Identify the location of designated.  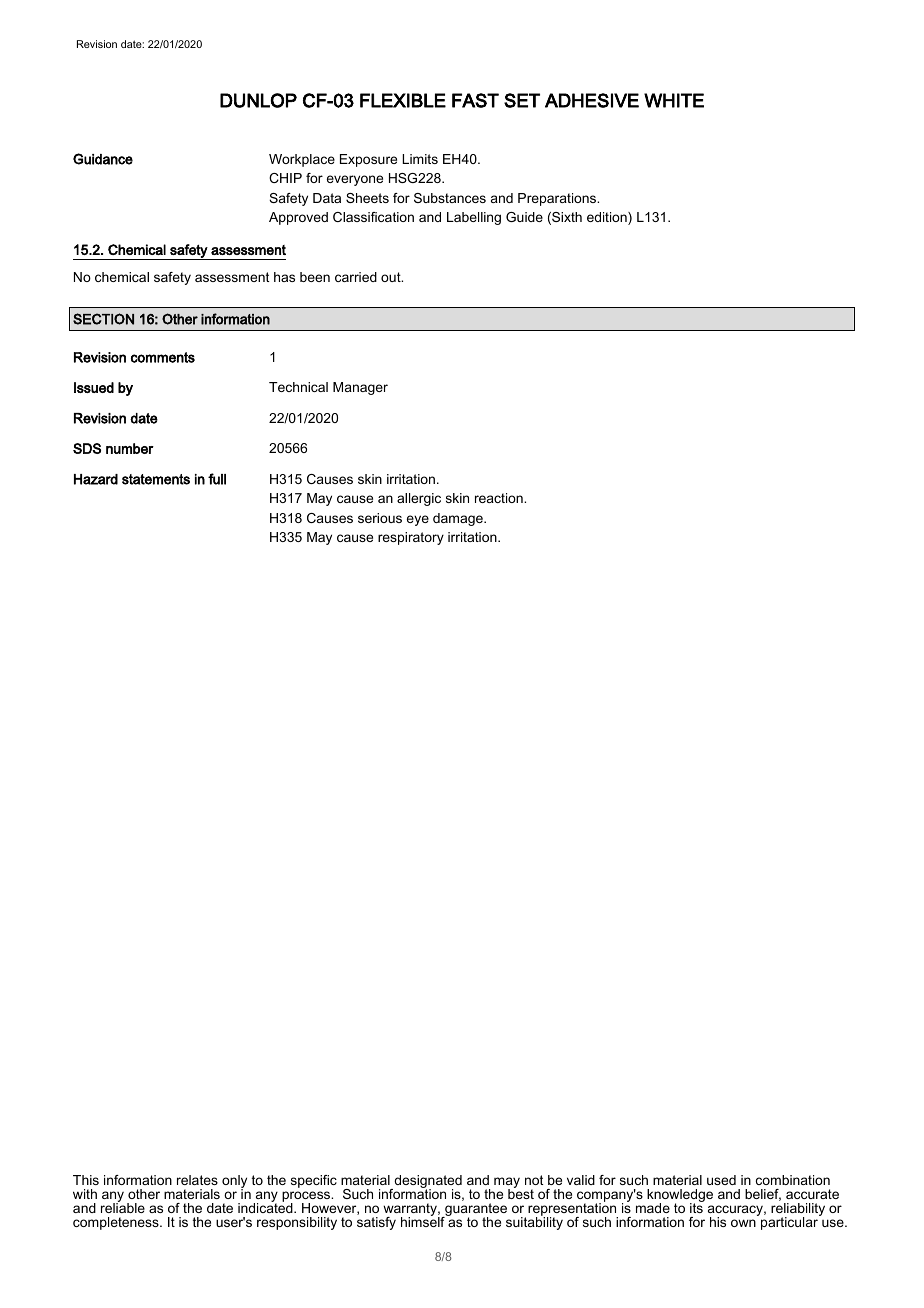
(427, 1183).
